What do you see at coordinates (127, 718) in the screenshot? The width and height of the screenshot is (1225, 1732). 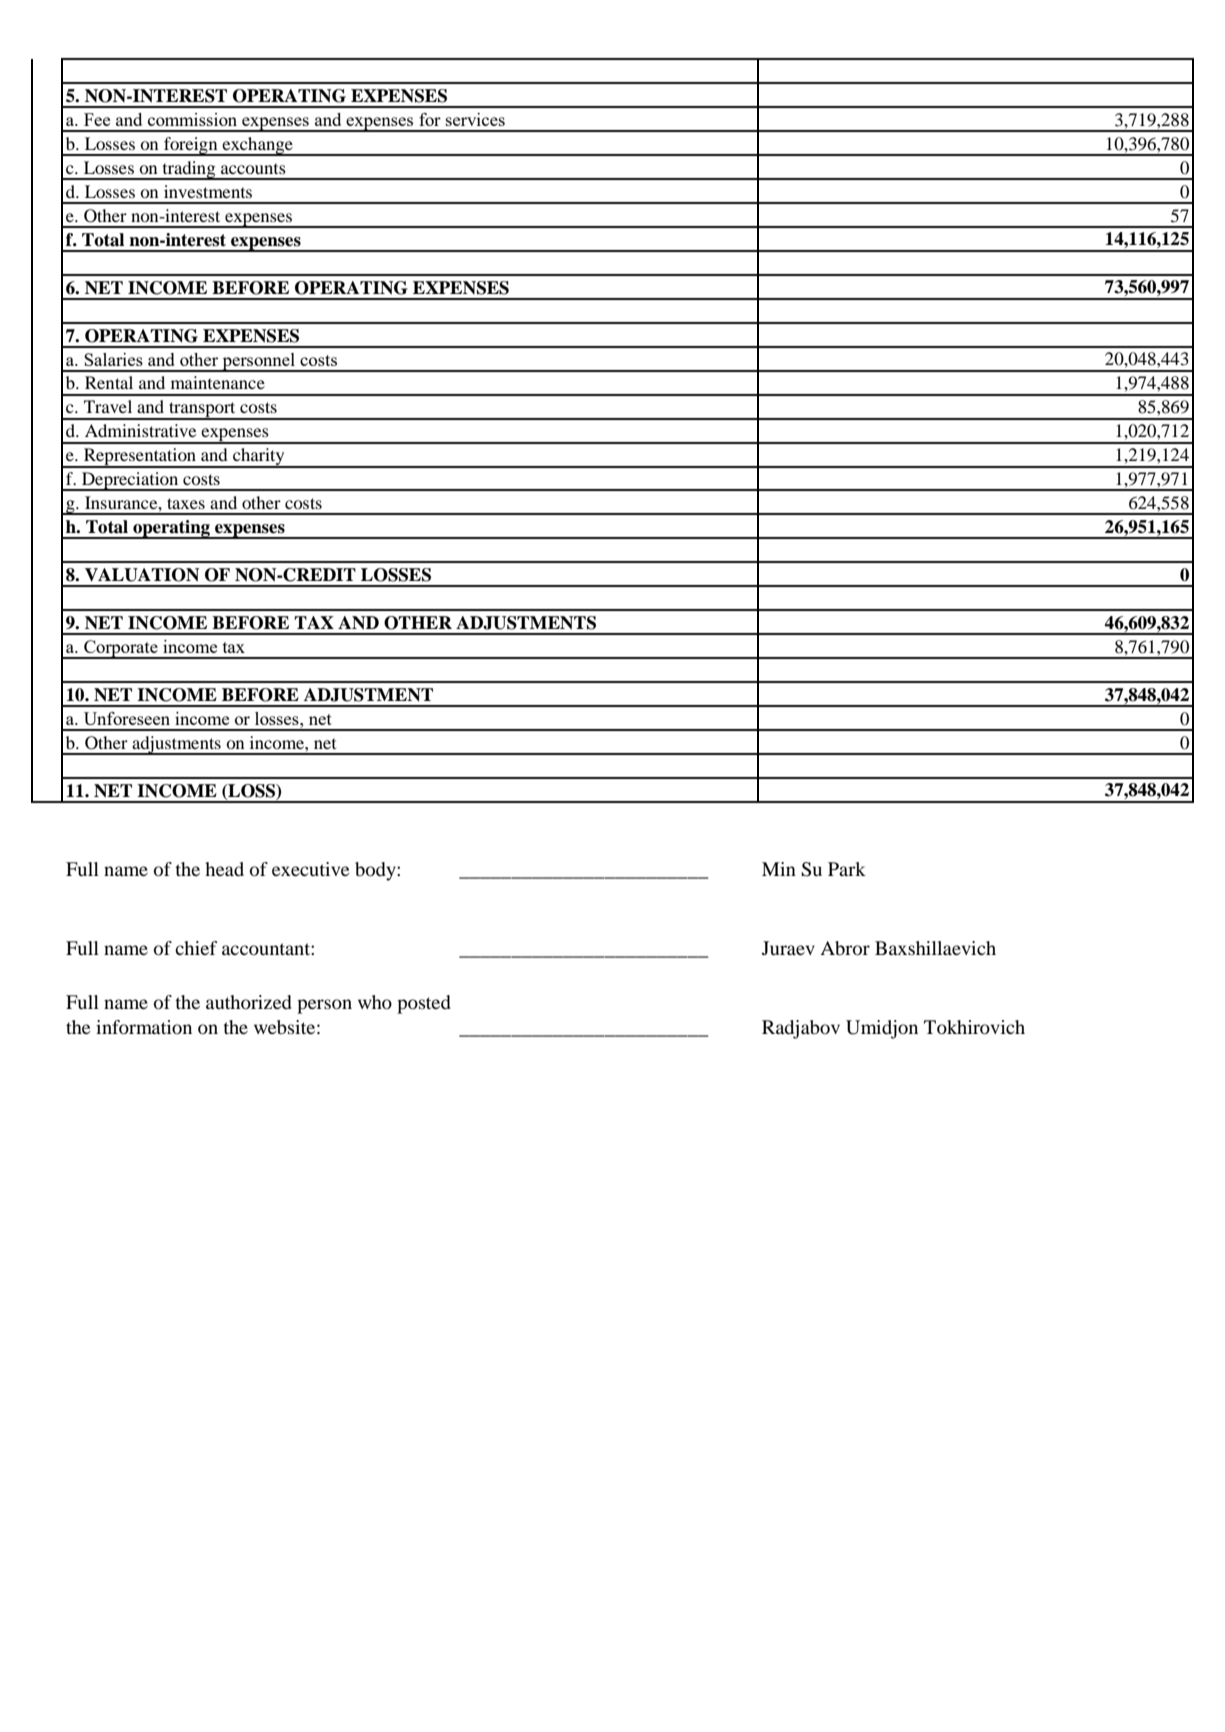 I see `Unforeseen` at bounding box center [127, 718].
